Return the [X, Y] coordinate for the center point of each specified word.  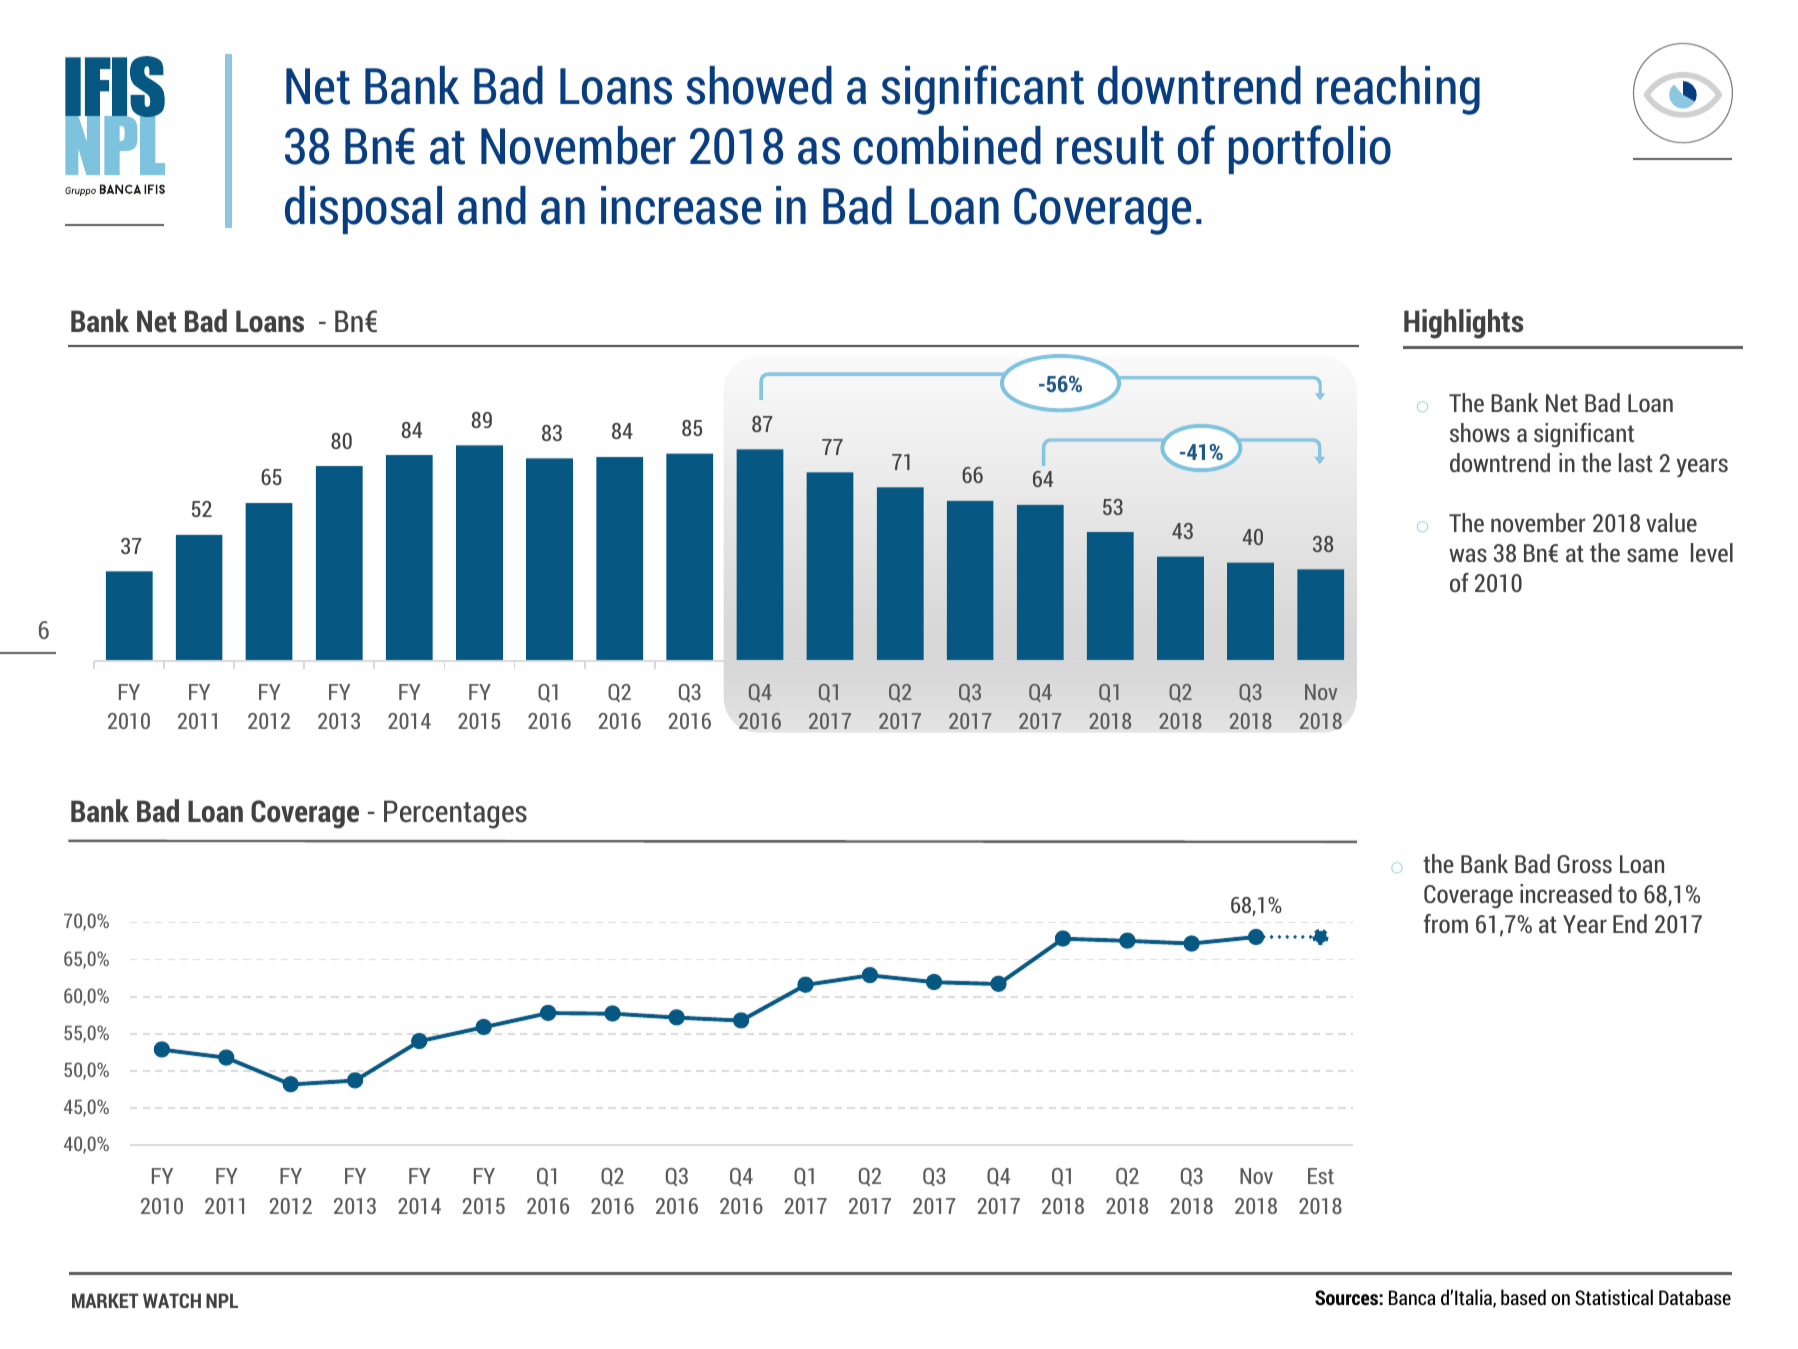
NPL [222, 1300]
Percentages [455, 814]
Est [1321, 1176]
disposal [363, 210]
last [1636, 462]
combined [947, 145]
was [1468, 555]
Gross [1585, 864]
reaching [1398, 90]
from [1446, 923]
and [492, 205]
